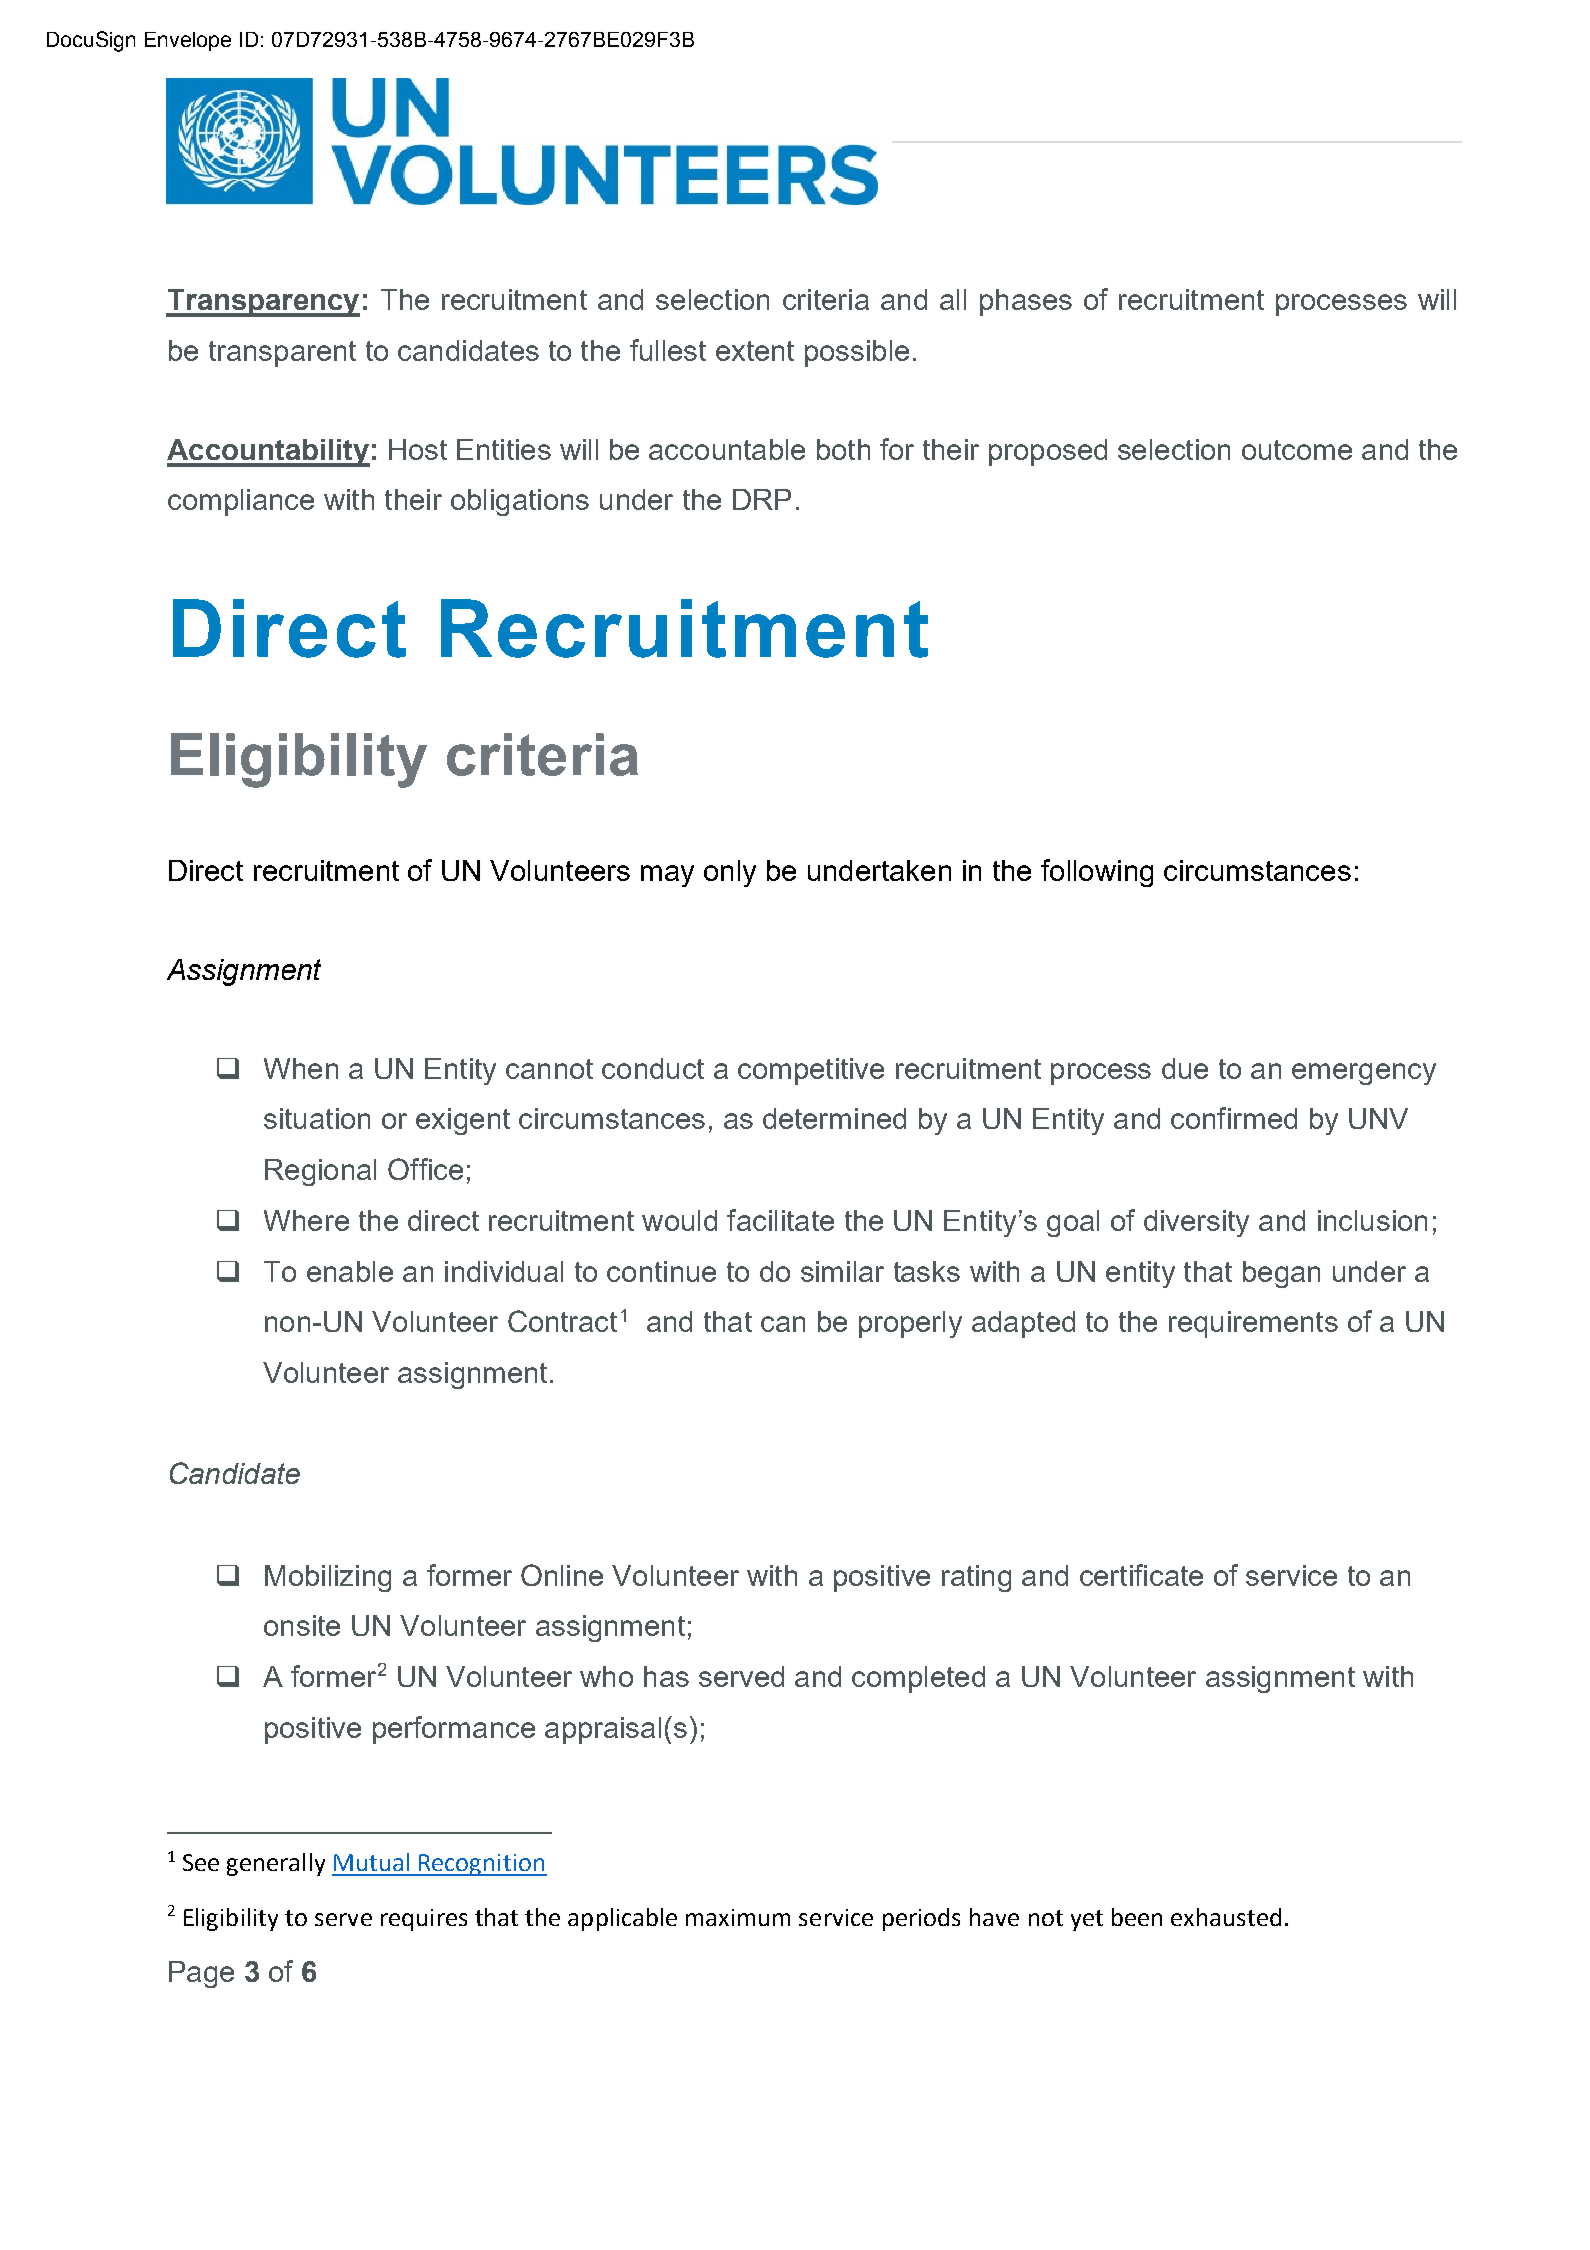 The image size is (1590, 2250). What do you see at coordinates (282, 354) in the screenshot?
I see `transparent` at bounding box center [282, 354].
